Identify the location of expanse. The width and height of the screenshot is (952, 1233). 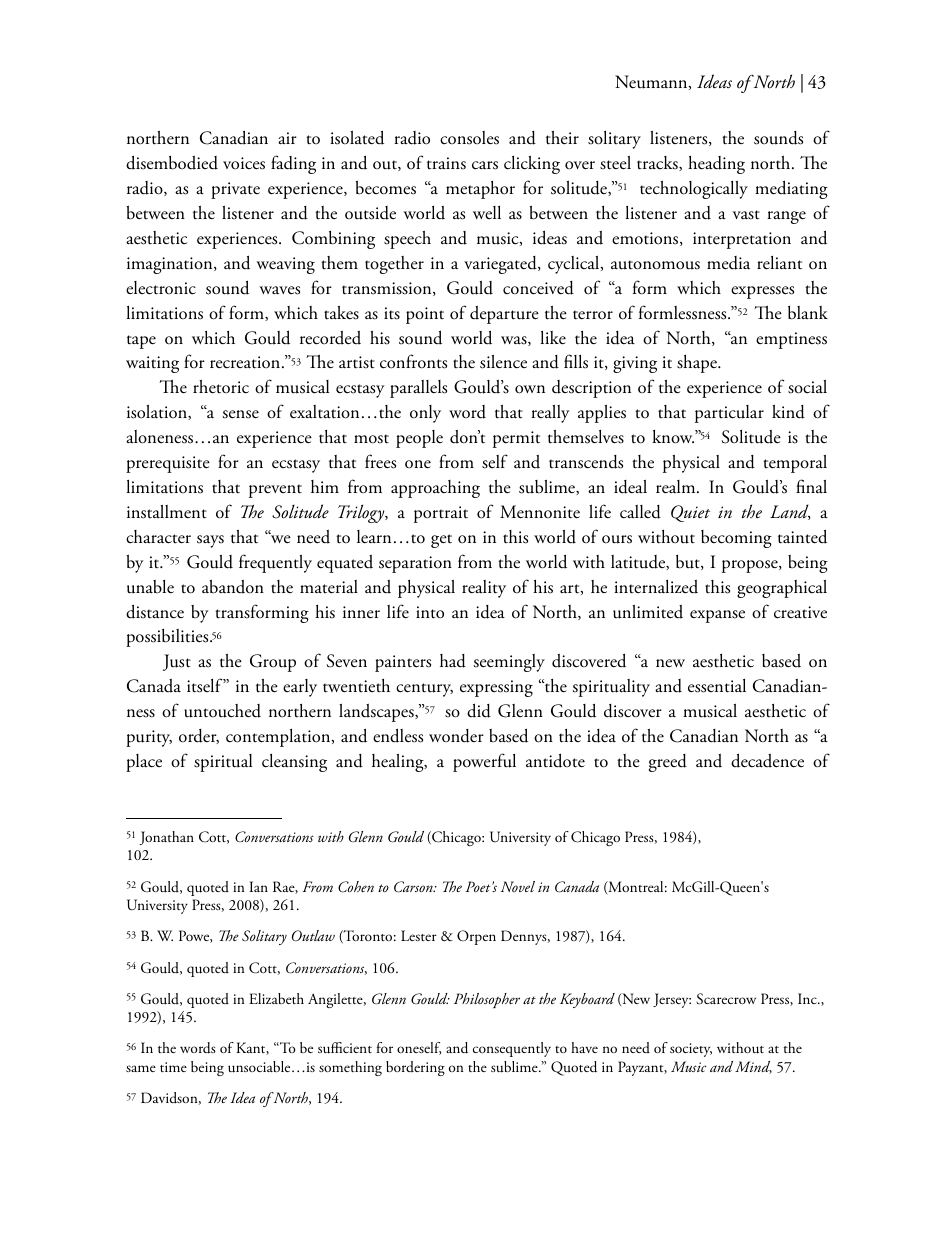
(717, 616).
